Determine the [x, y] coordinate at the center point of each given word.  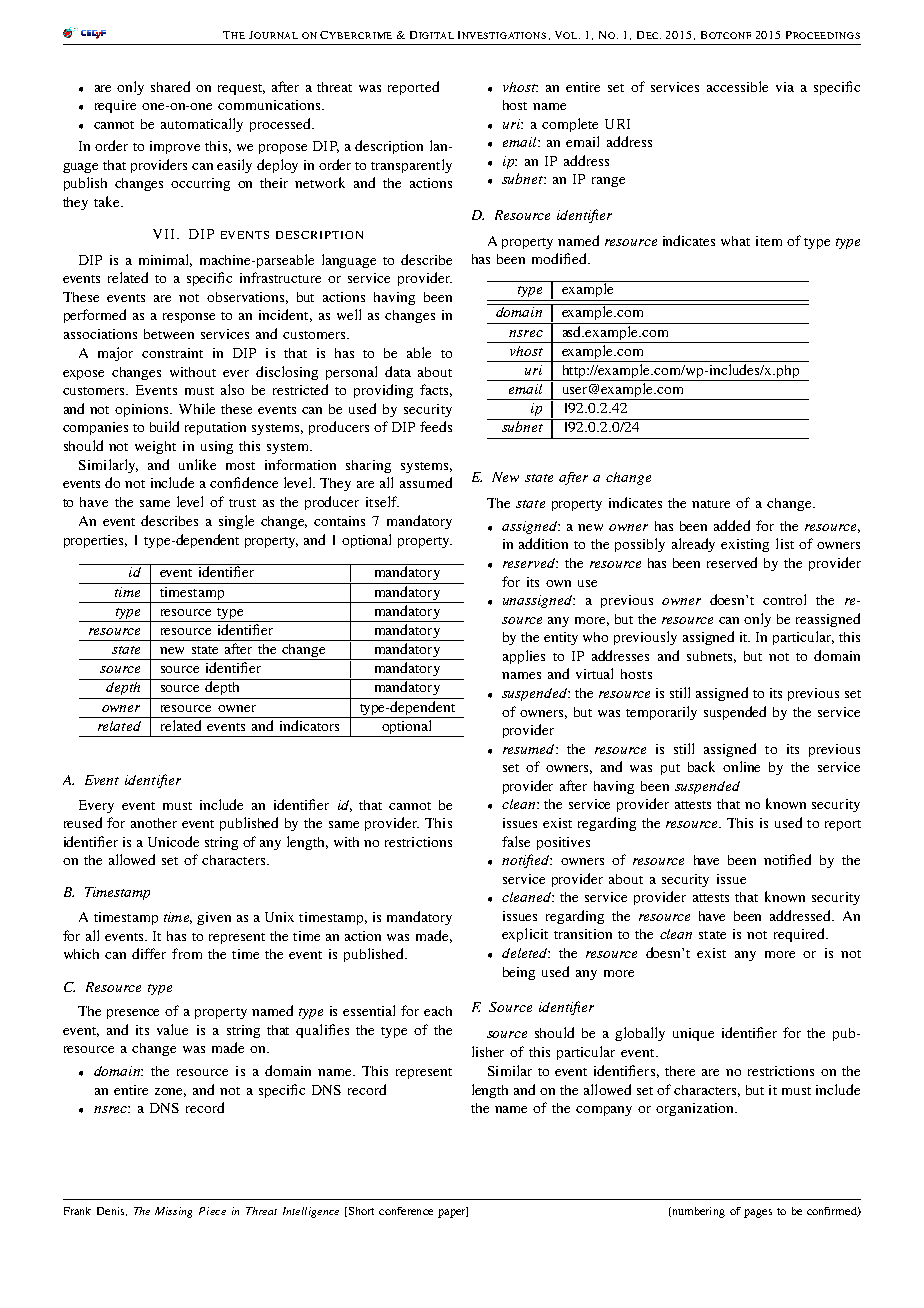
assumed [426, 482]
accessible [737, 86]
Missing [173, 1212]
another [154, 823]
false [516, 841]
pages [758, 1213]
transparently [411, 166]
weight [155, 447]
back [701, 766]
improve [175, 147]
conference [406, 1211]
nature [711, 504]
